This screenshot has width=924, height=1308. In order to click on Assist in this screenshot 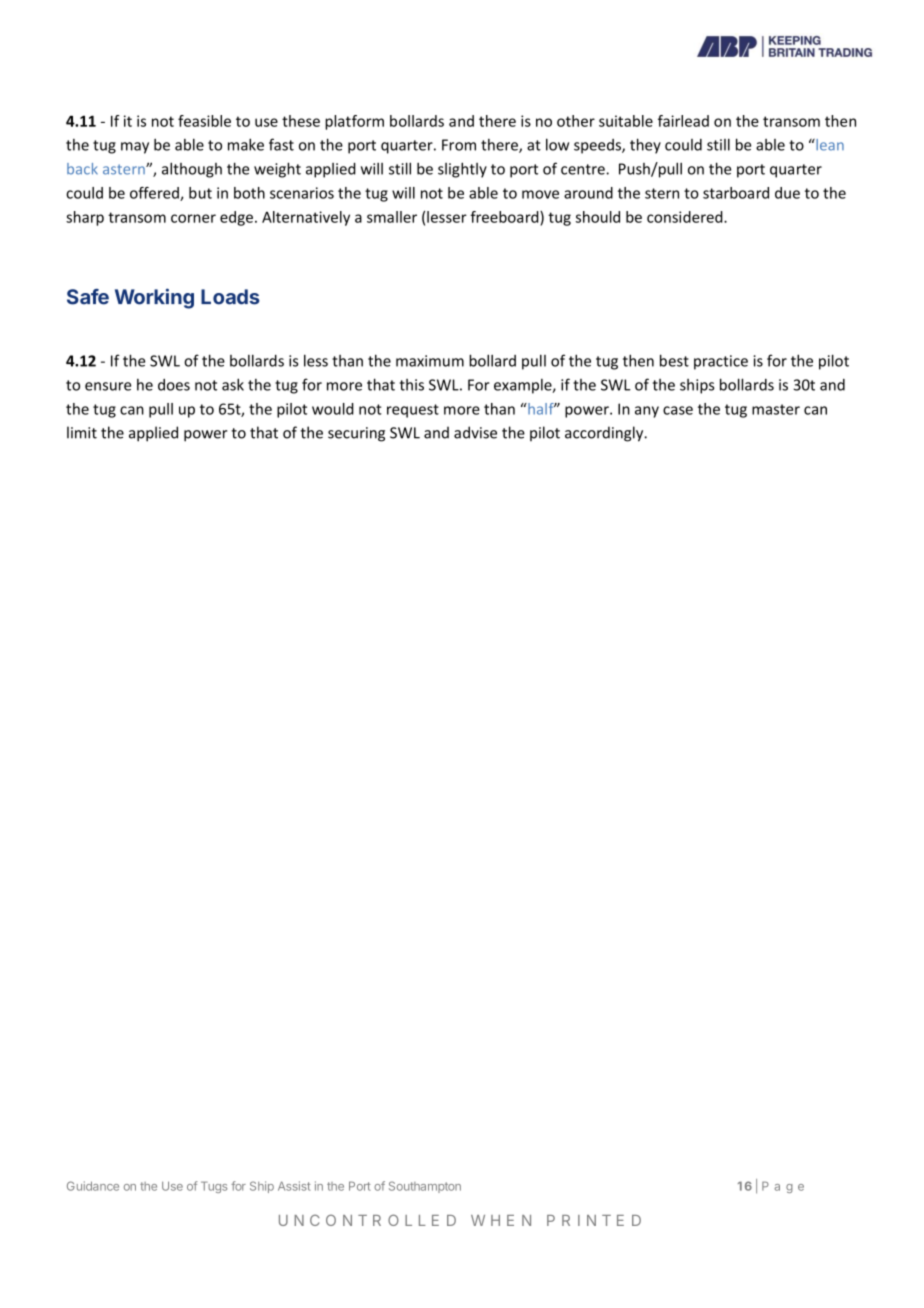, I will do `click(294, 1186)`.
